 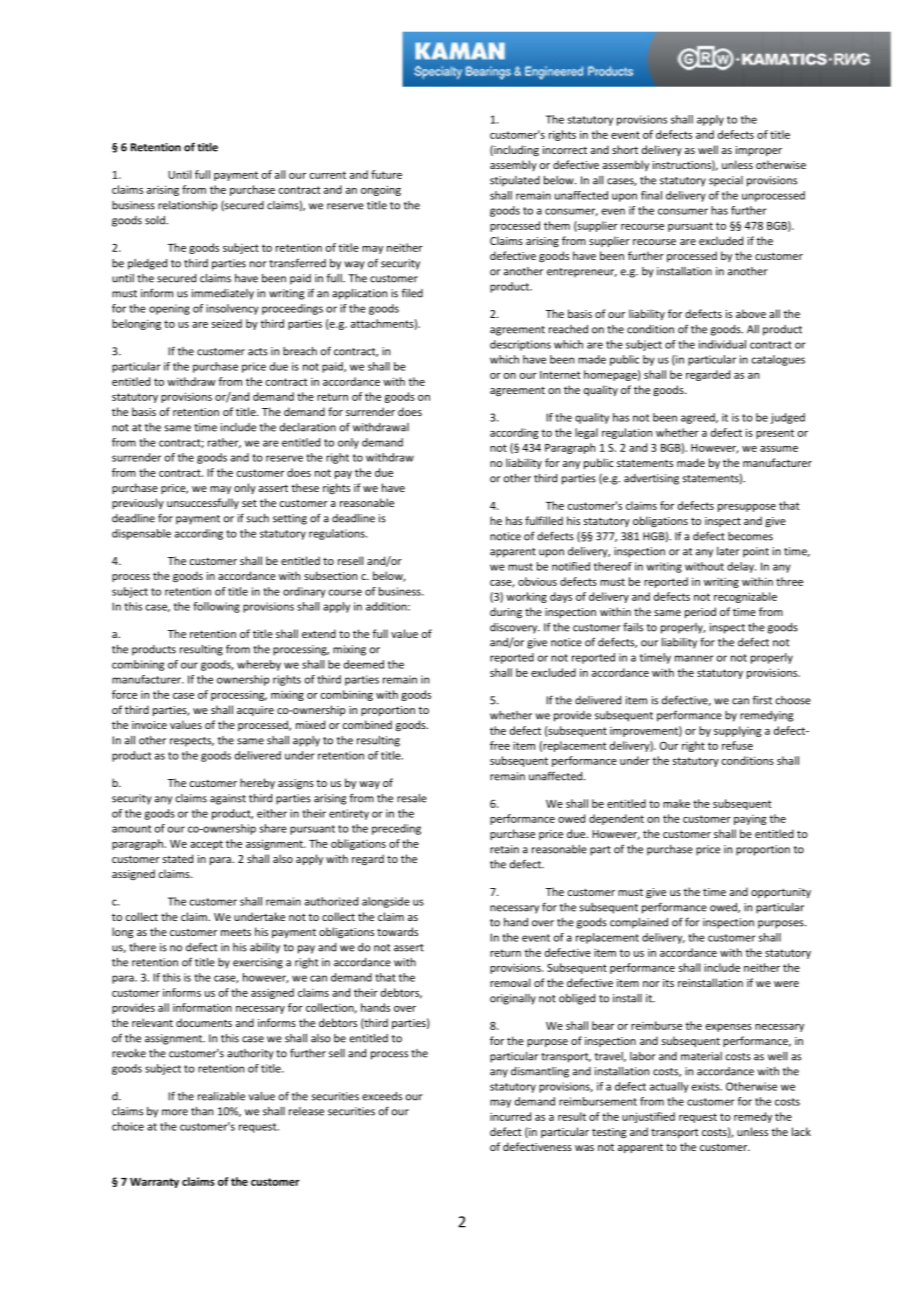 I want to click on relationship, so click(x=188, y=206).
